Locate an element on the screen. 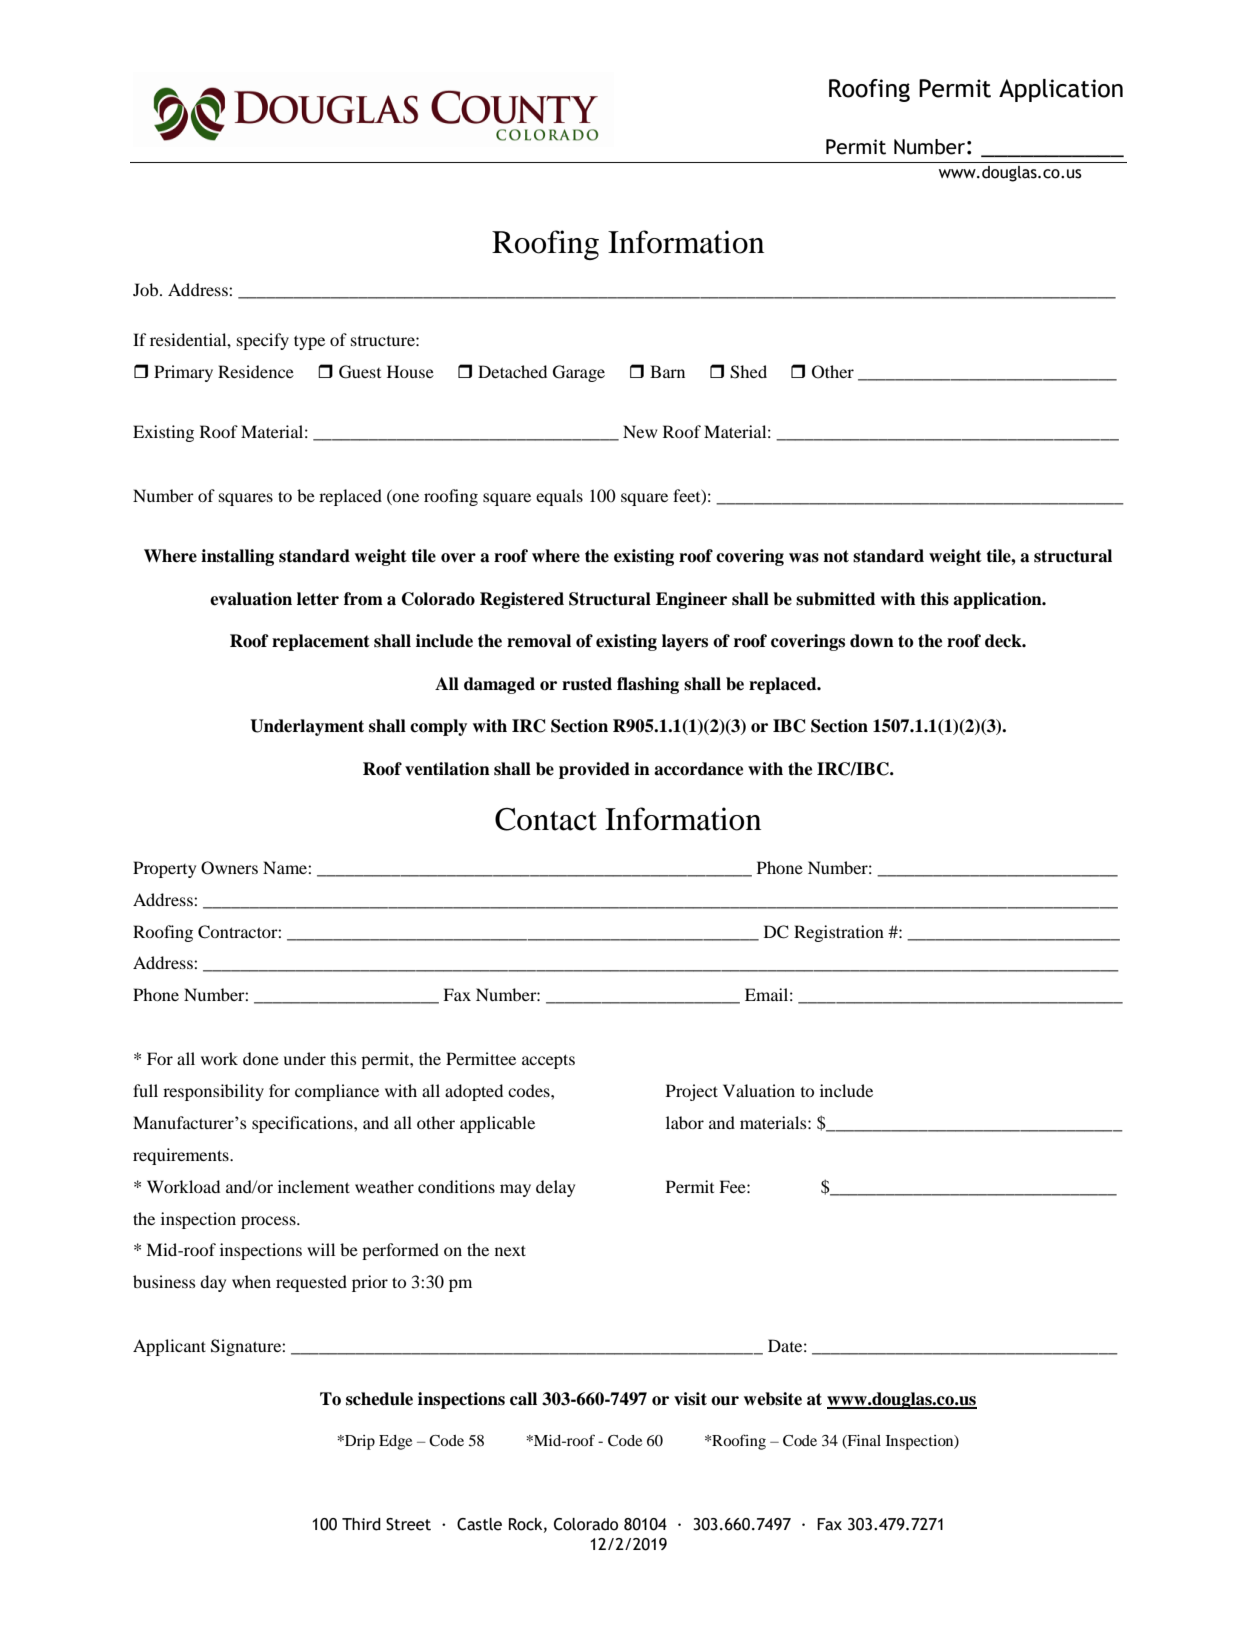 The height and width of the screenshot is (1627, 1257). Registration is located at coordinates (839, 933).
